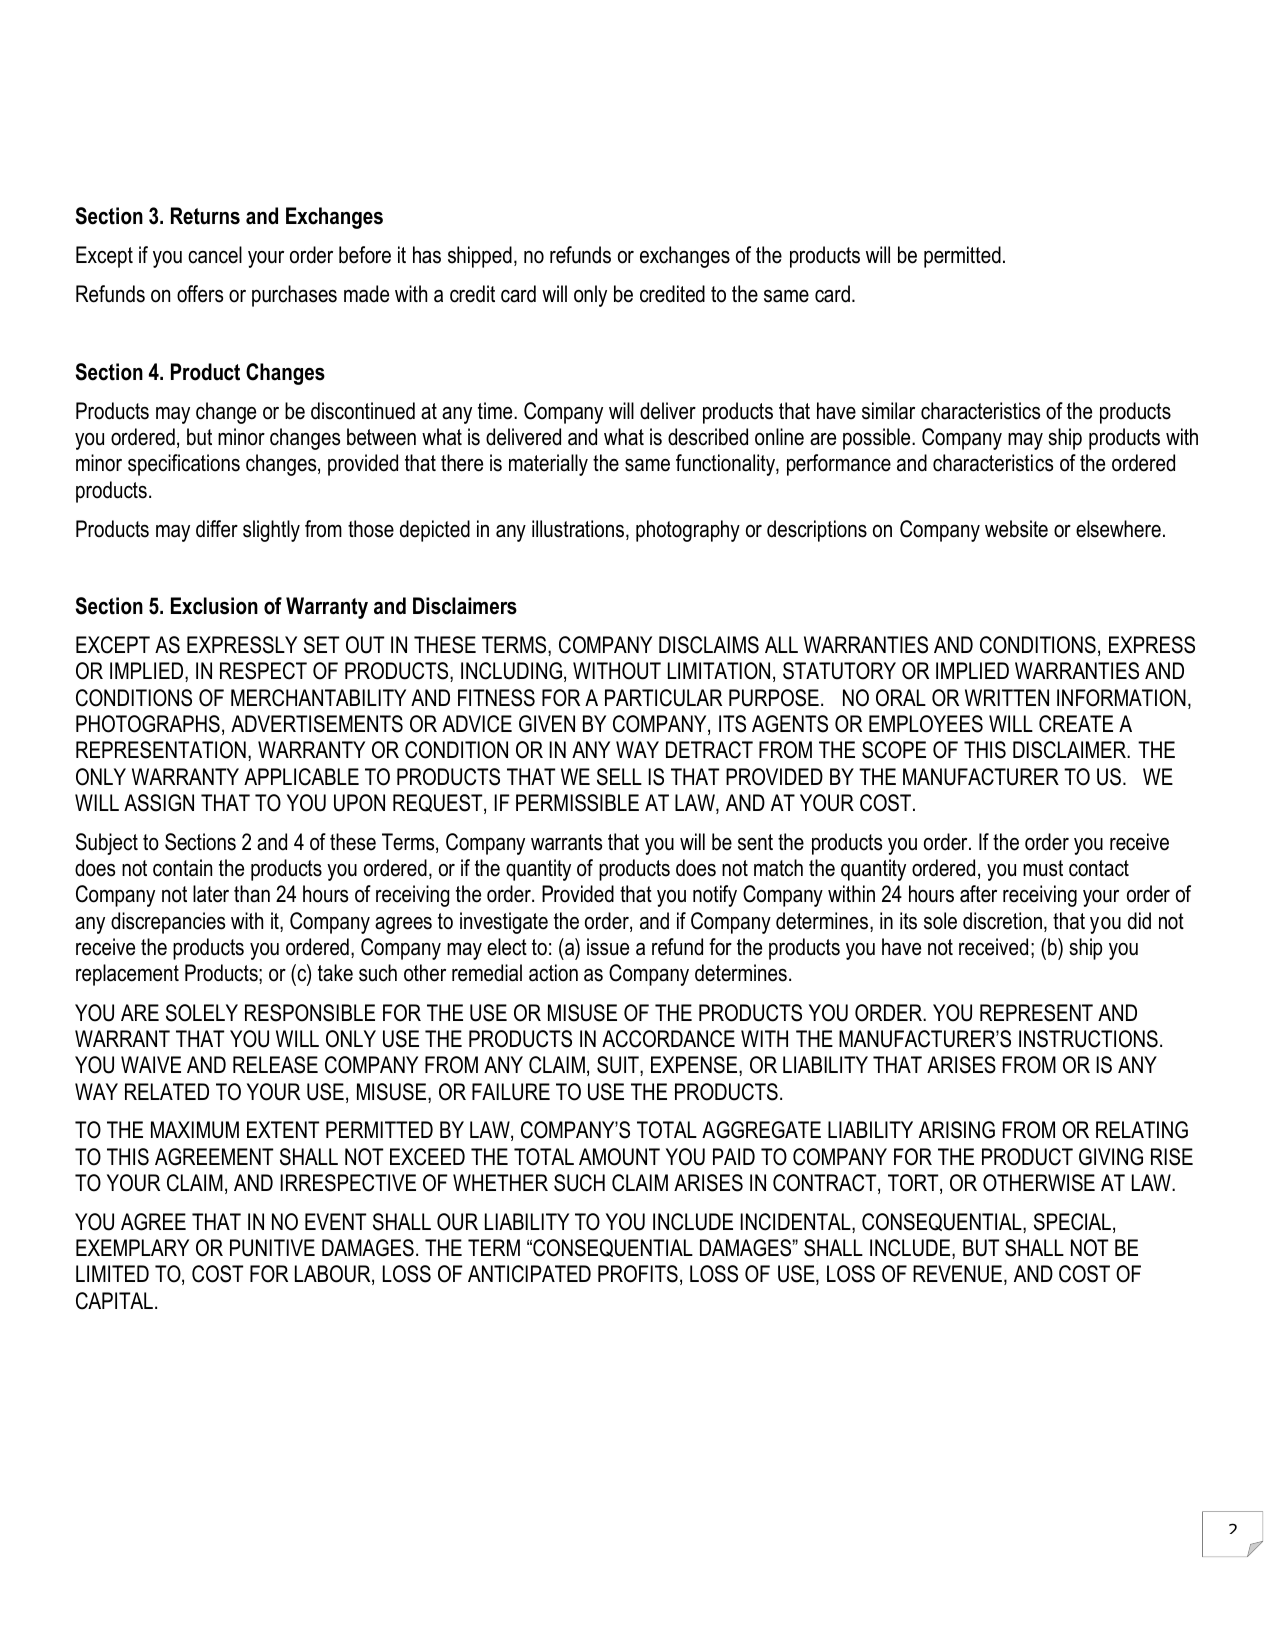 This screenshot has width=1276, height=1652. I want to click on issue, so click(608, 947).
